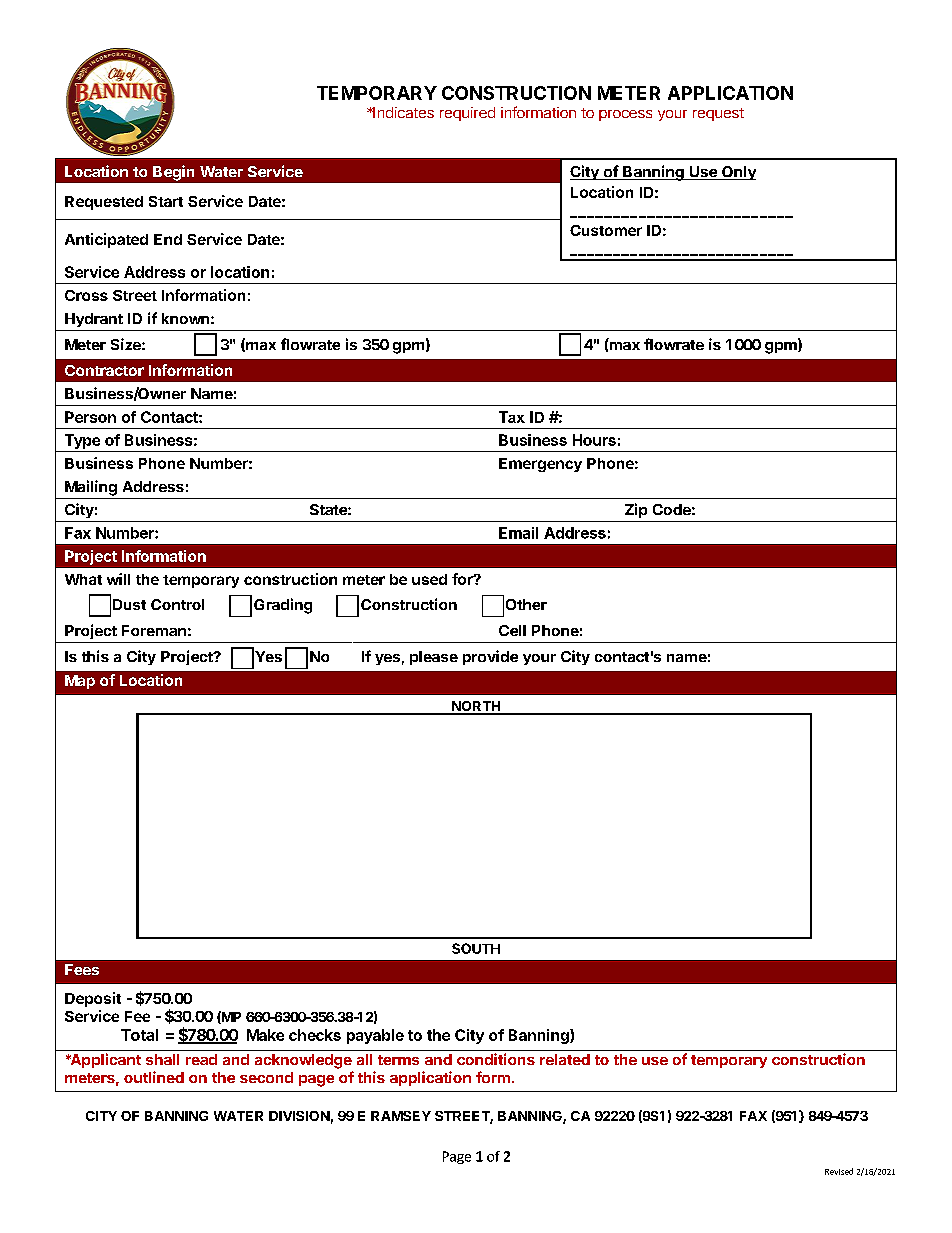 The height and width of the screenshot is (1233, 952). What do you see at coordinates (476, 707) in the screenshot?
I see `NORTH` at bounding box center [476, 707].
